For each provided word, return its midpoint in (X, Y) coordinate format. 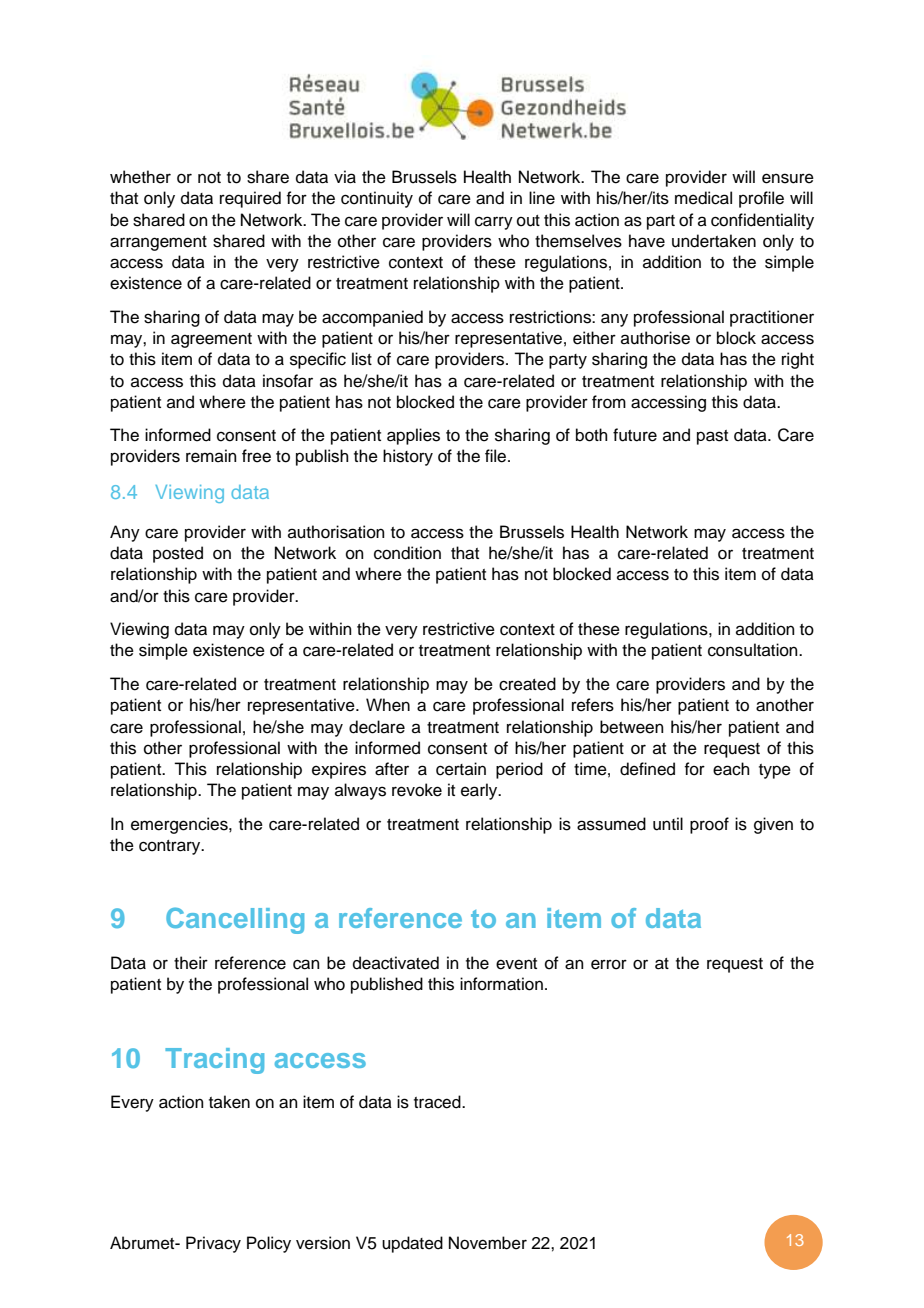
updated (412, 1244)
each (731, 769)
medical (703, 198)
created (527, 684)
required (250, 199)
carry (494, 223)
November (488, 1243)
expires (339, 770)
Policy (269, 1244)
